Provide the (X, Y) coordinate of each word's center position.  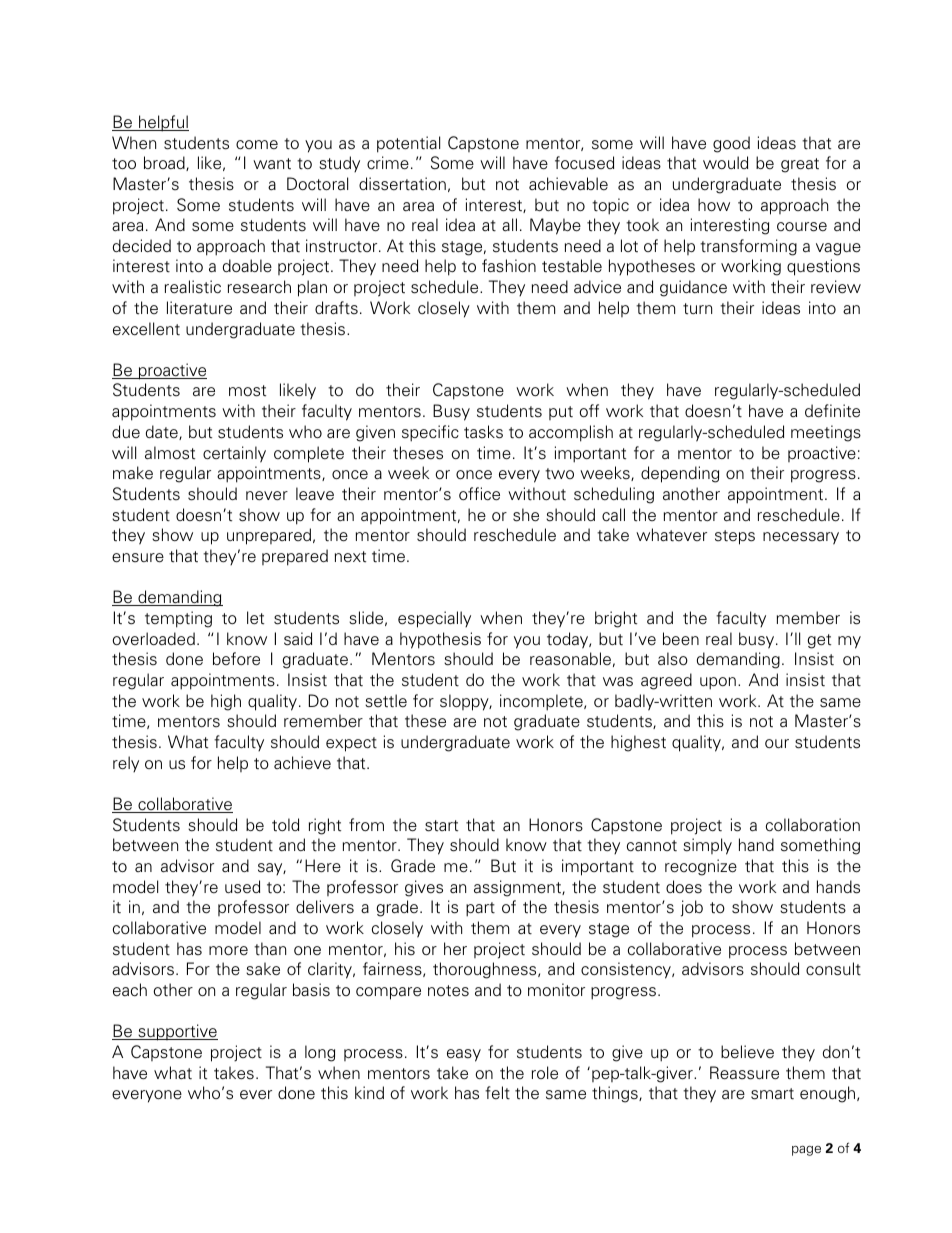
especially (434, 619)
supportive (177, 1032)
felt (497, 1093)
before (236, 659)
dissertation (402, 184)
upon (718, 683)
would (725, 162)
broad (165, 163)
